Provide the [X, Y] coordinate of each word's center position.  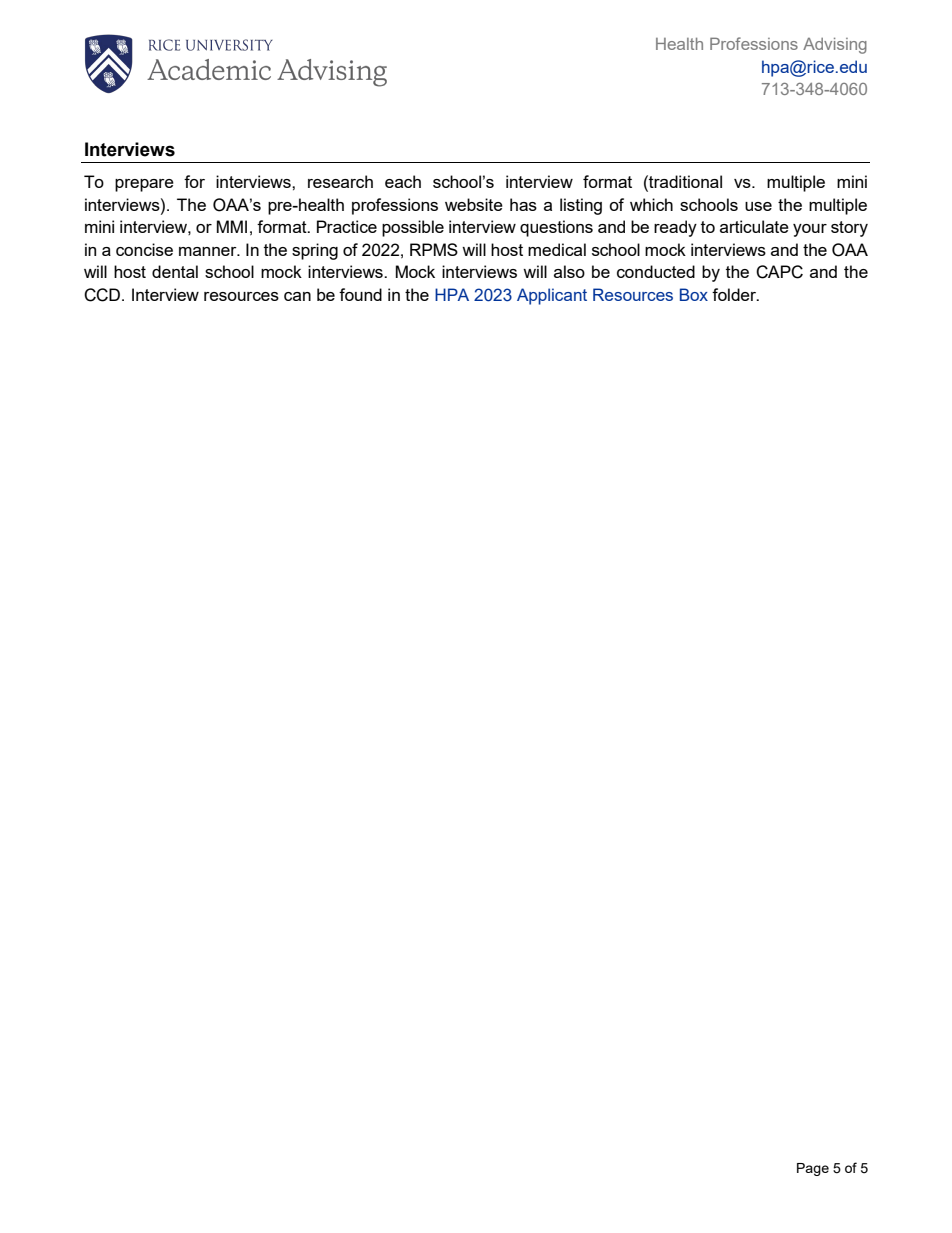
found [360, 294]
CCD [103, 295]
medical [557, 249]
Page [813, 1169]
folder [735, 294]
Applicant [552, 296]
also [569, 271]
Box [694, 294]
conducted [656, 271]
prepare [144, 185]
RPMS [434, 249]
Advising [835, 46]
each [403, 181]
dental [175, 271]
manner [209, 251]
